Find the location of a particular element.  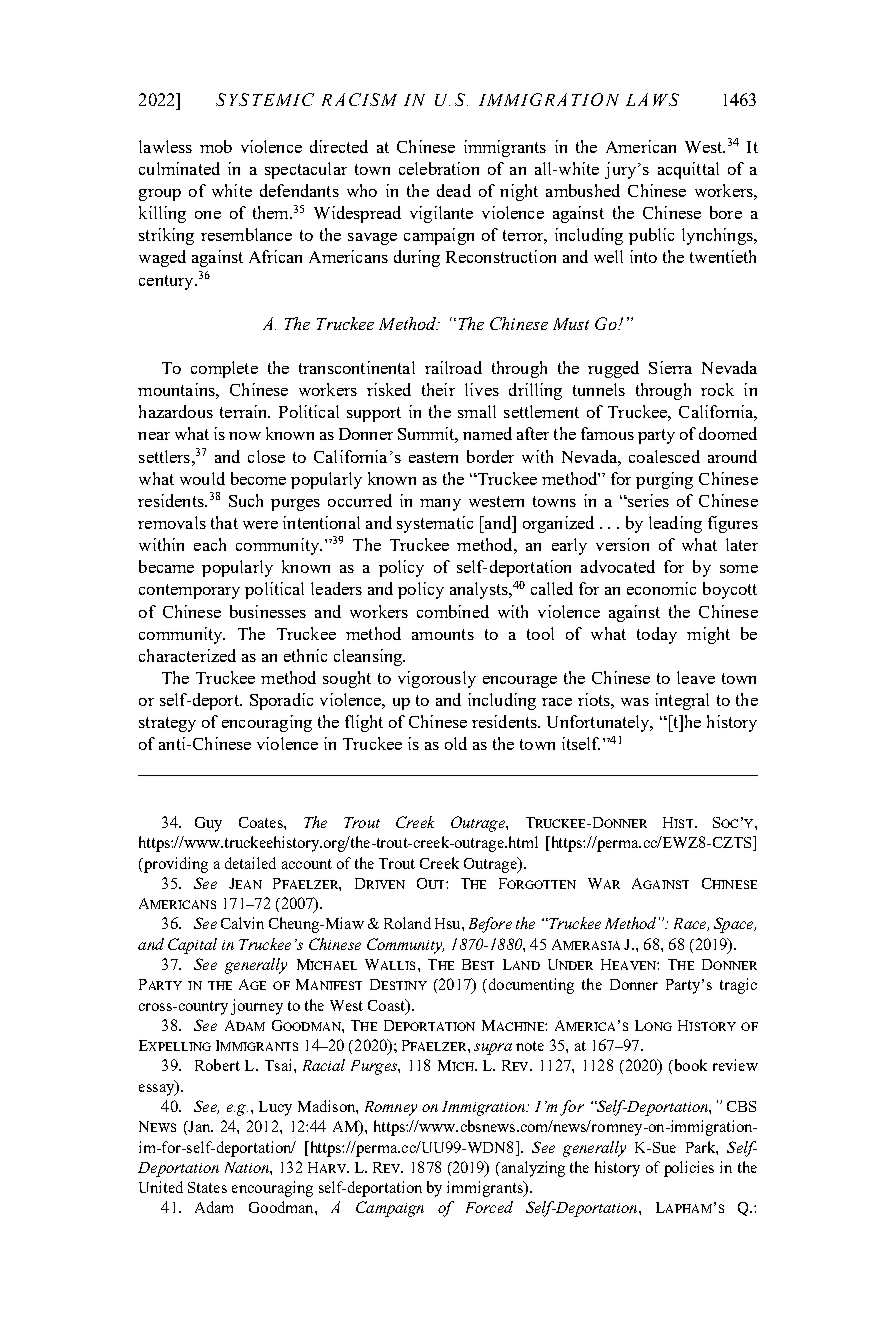

complete is located at coordinates (224, 369).
